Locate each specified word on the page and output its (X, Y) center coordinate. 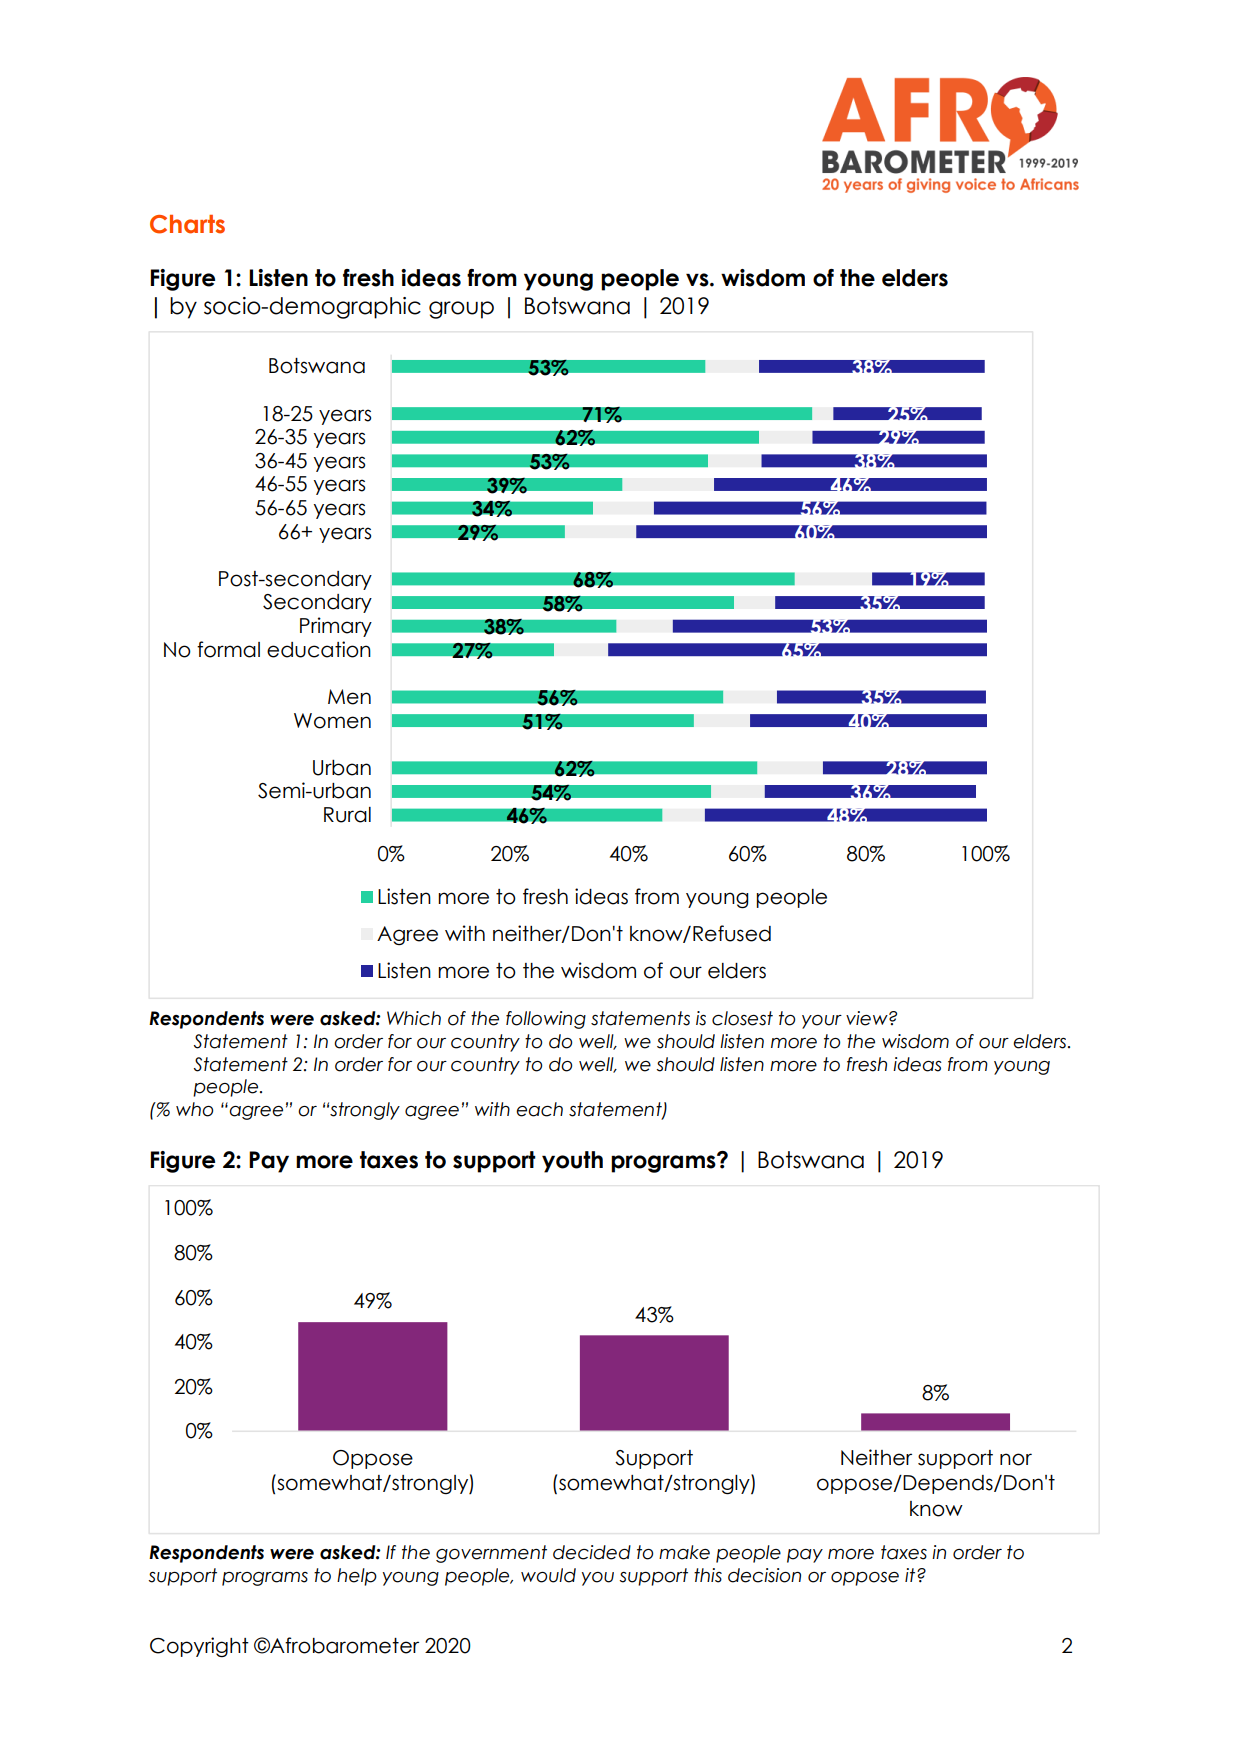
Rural (347, 815)
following (546, 1020)
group (461, 310)
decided (592, 1552)
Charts (187, 224)
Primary (336, 627)
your (822, 1022)
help (357, 1577)
